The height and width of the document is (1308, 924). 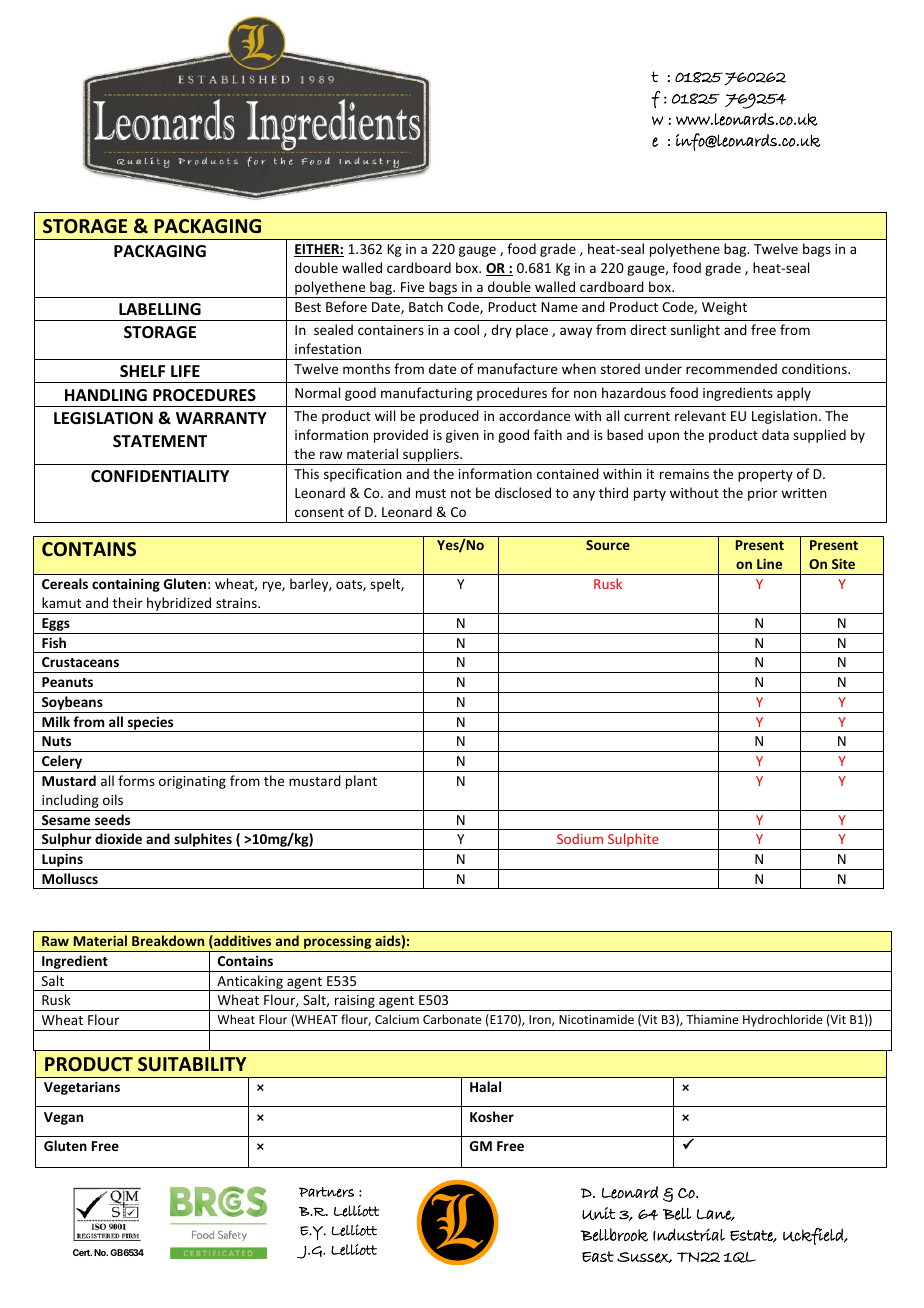 What do you see at coordinates (136, 780) in the document?
I see `forms` at bounding box center [136, 780].
